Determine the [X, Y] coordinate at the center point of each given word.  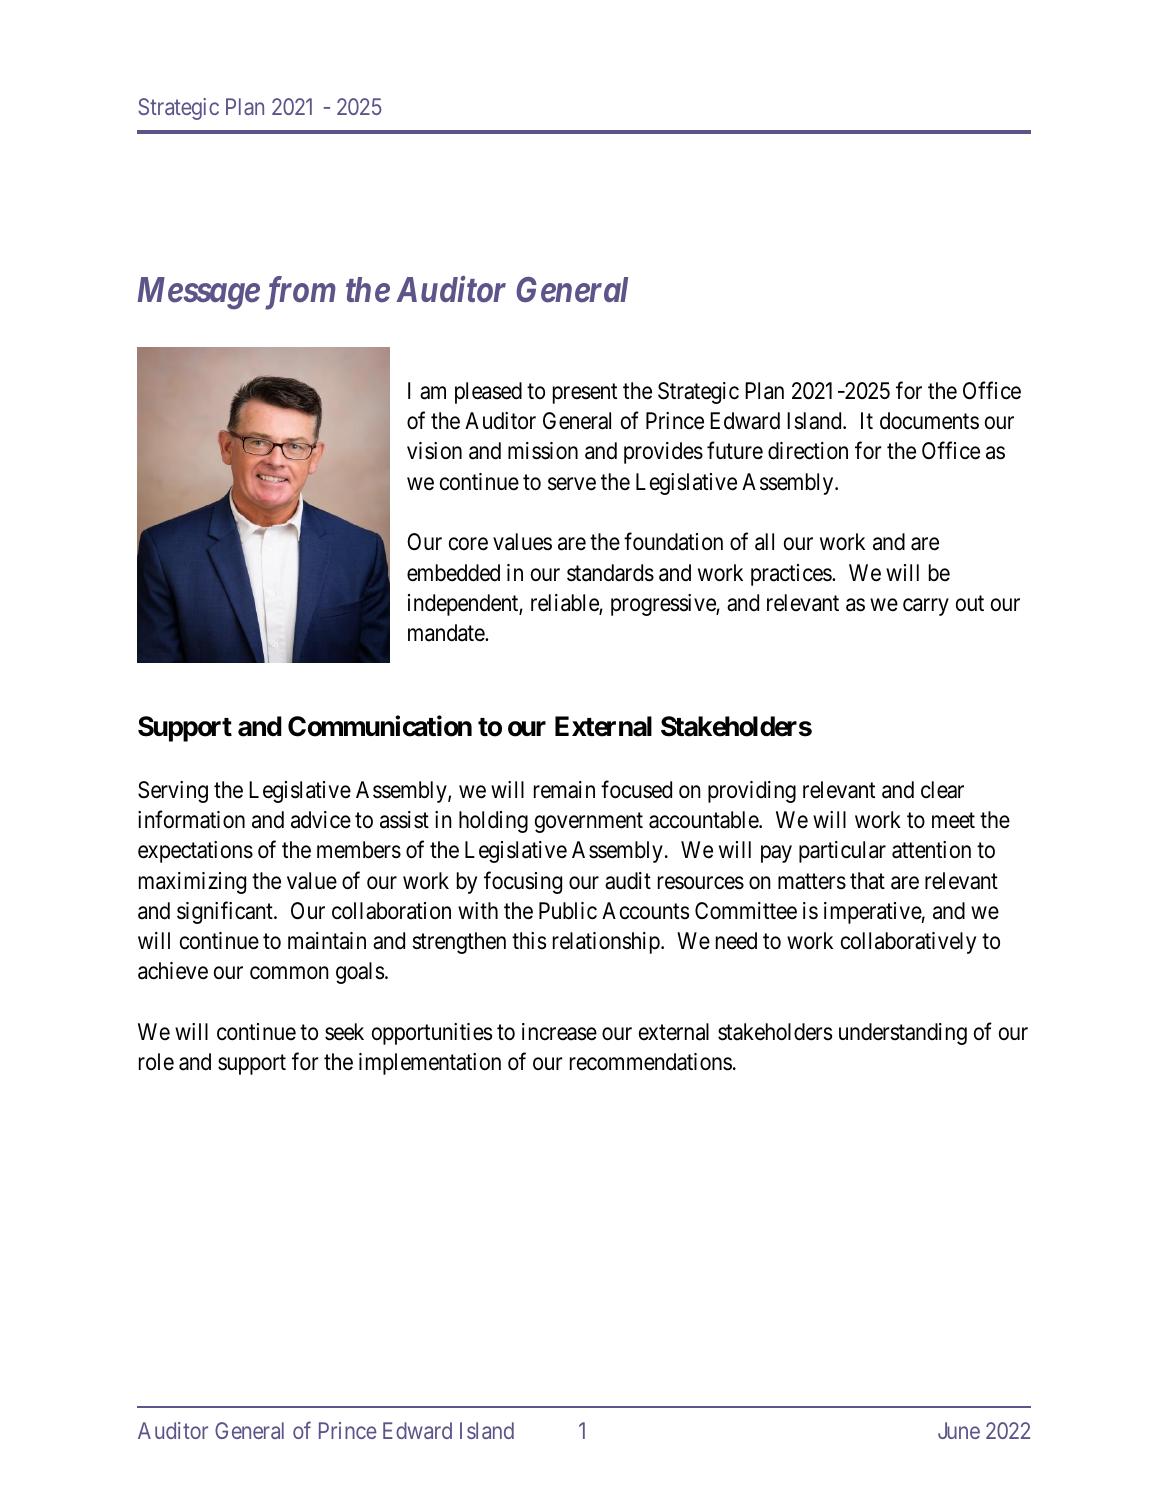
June [959, 1430]
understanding [903, 1034]
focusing [523, 882]
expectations [195, 852]
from [300, 293]
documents [929, 421]
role [156, 1062]
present [585, 393]
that [867, 881]
